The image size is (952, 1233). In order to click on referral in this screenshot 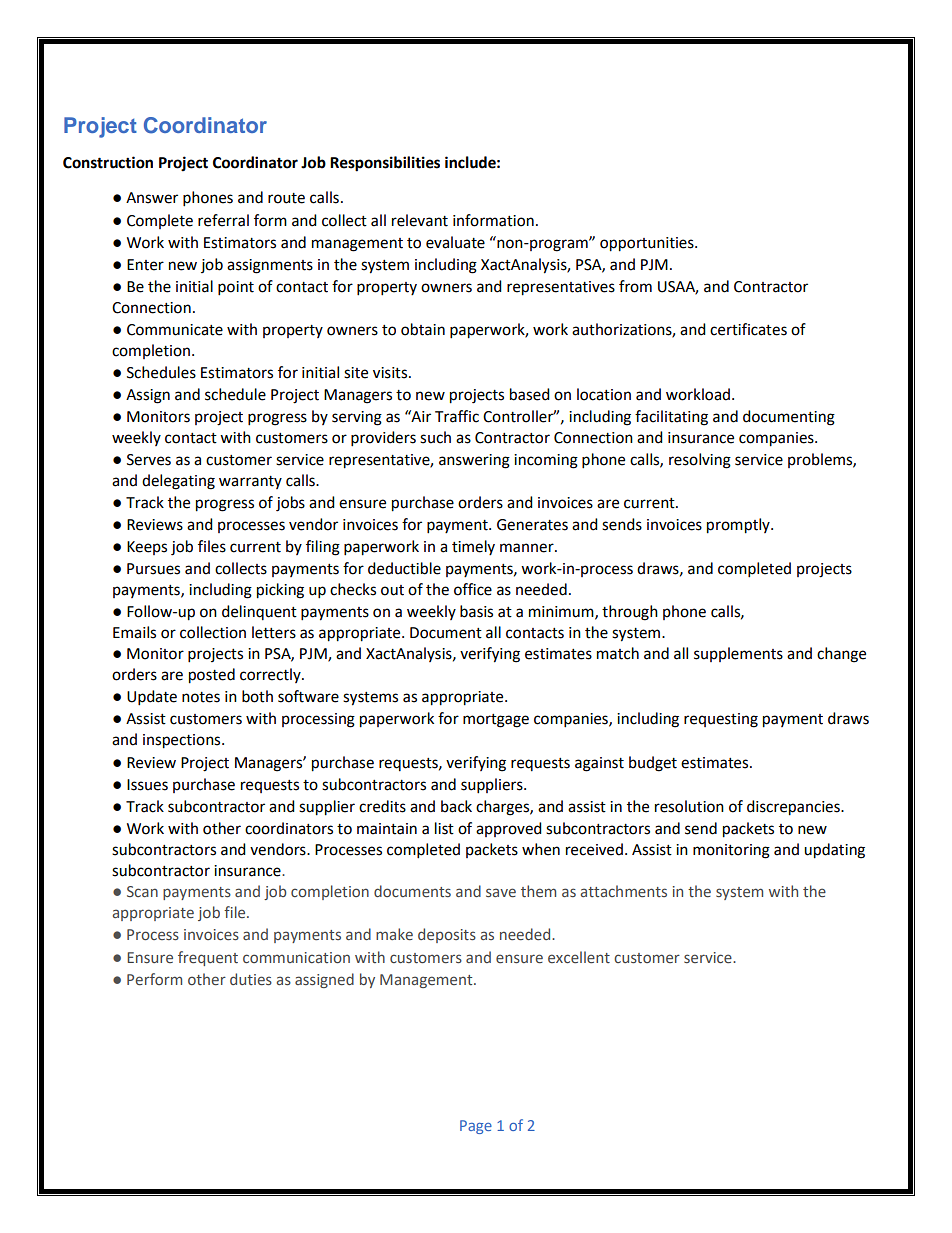, I will do `click(223, 220)`.
